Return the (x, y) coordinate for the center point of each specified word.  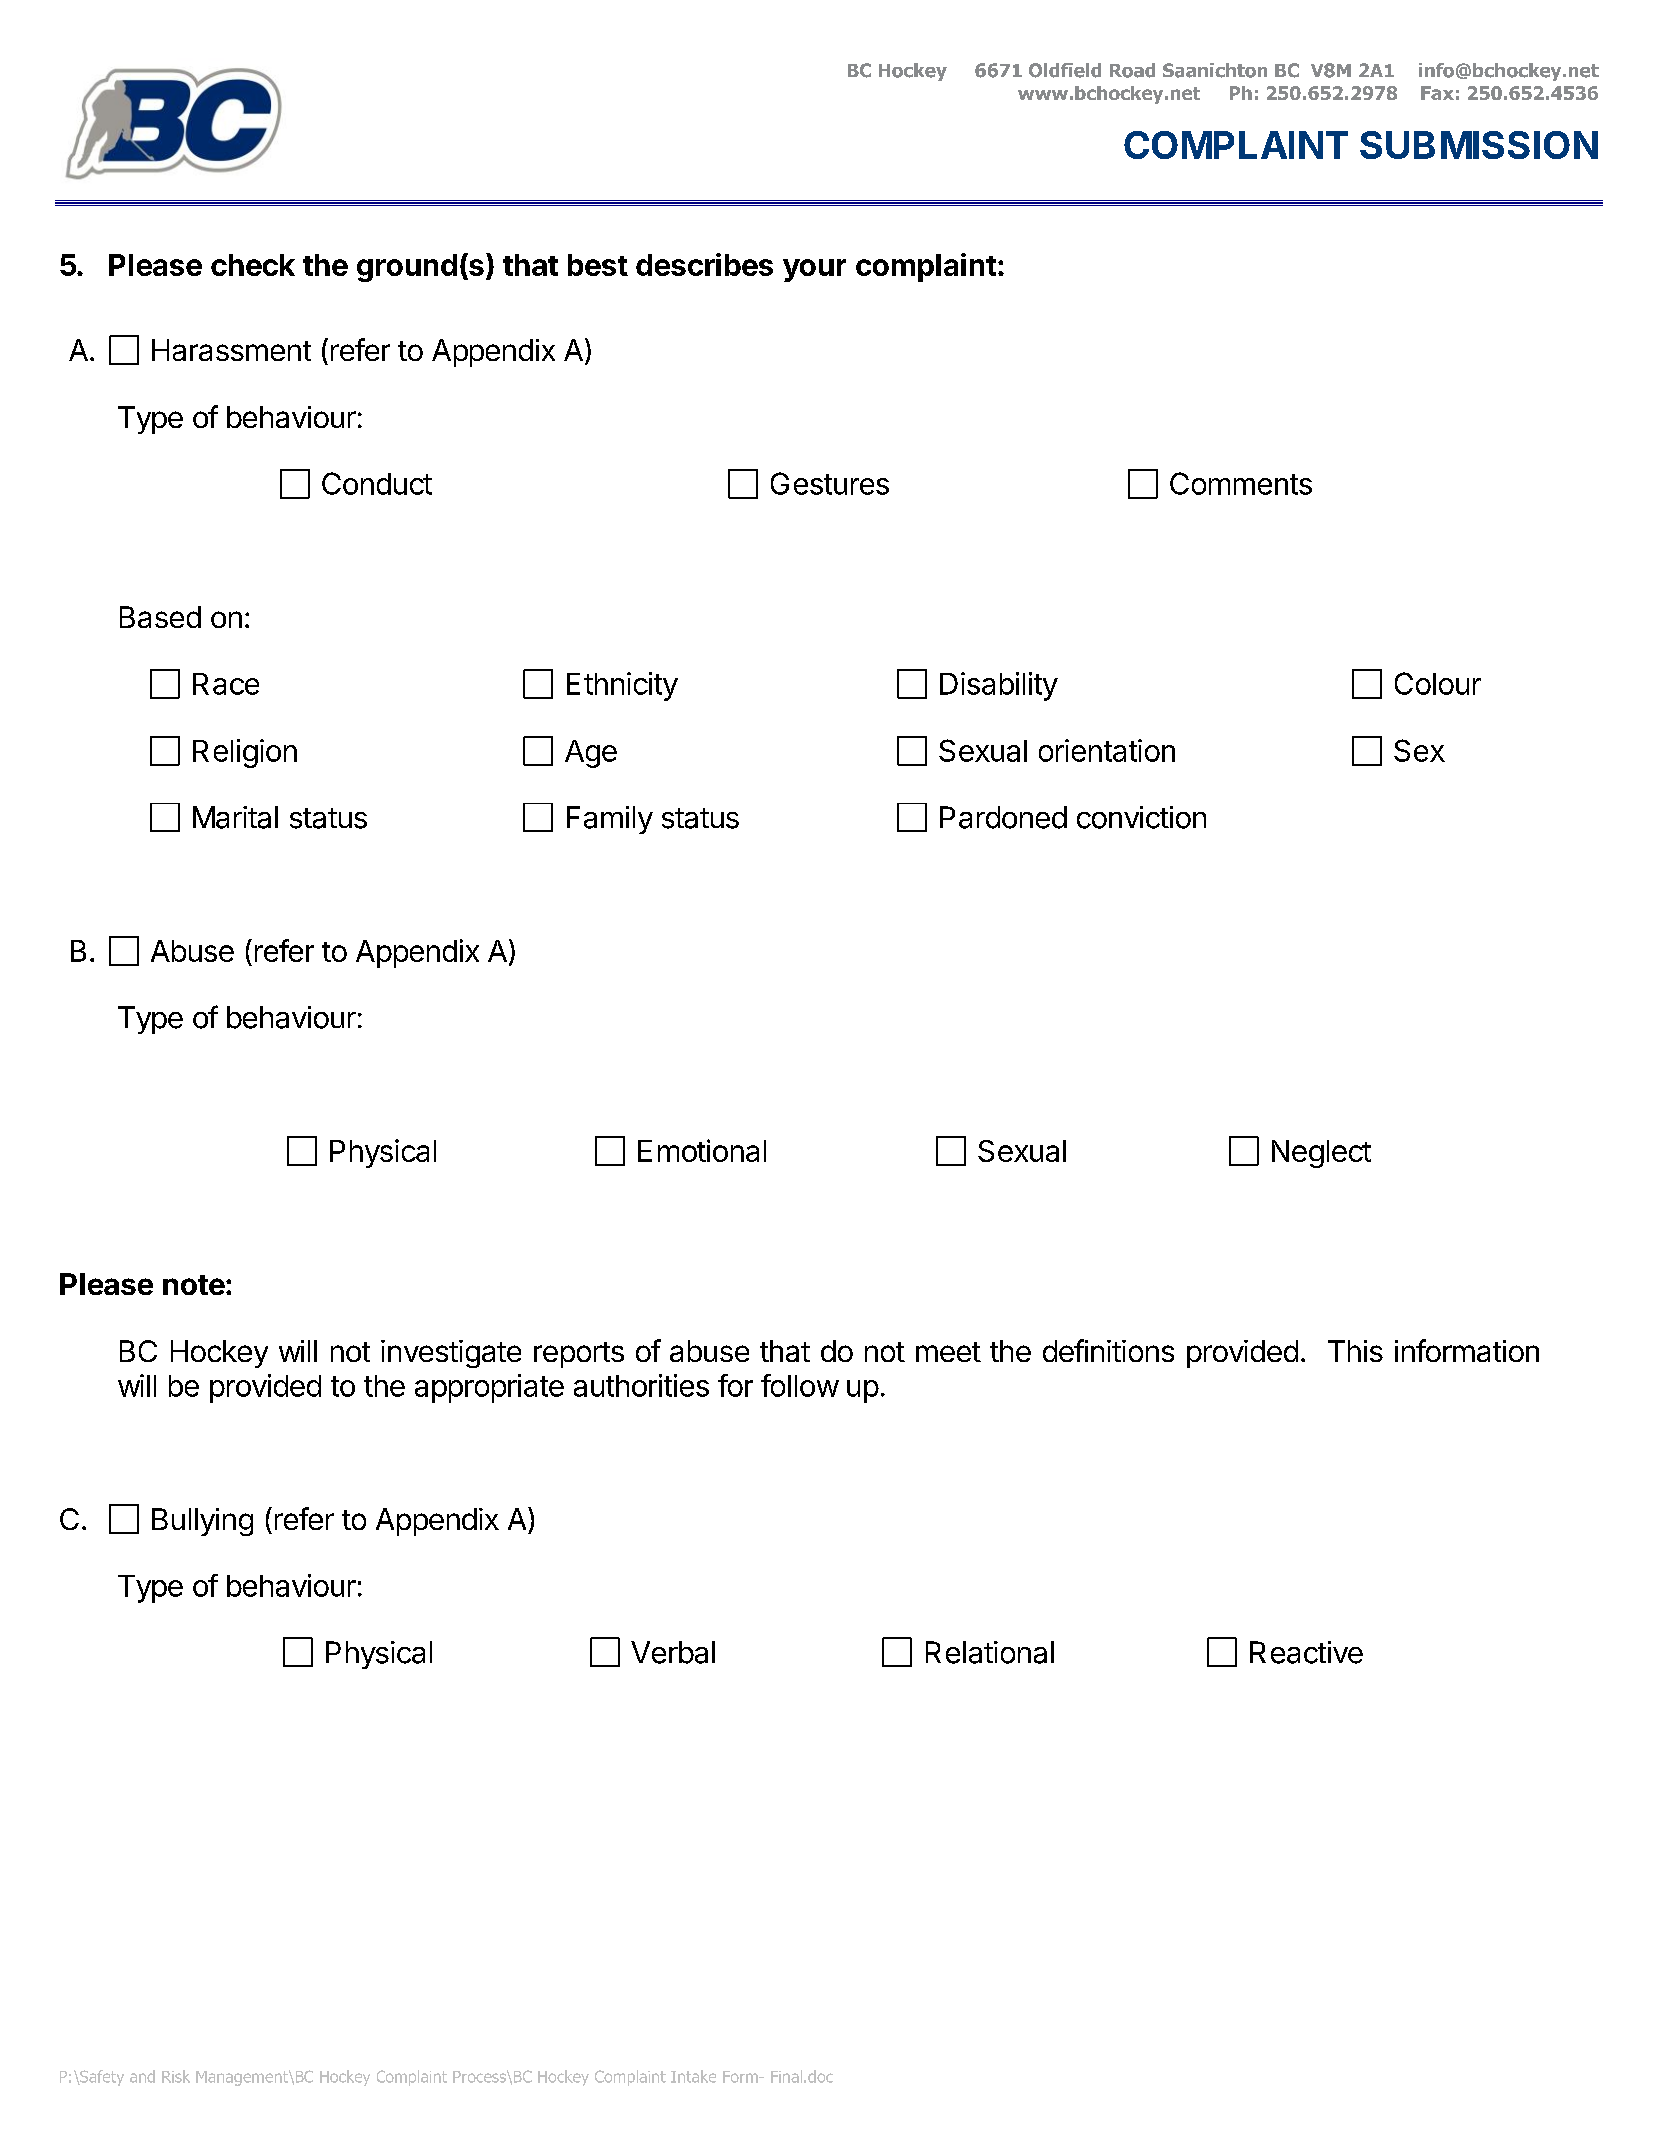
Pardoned (1003, 817)
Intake (693, 2076)
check (253, 265)
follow (800, 1385)
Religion (245, 753)
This (1355, 1351)
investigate (451, 1354)
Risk (176, 2076)
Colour (1438, 683)
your (814, 270)
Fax (1437, 93)
